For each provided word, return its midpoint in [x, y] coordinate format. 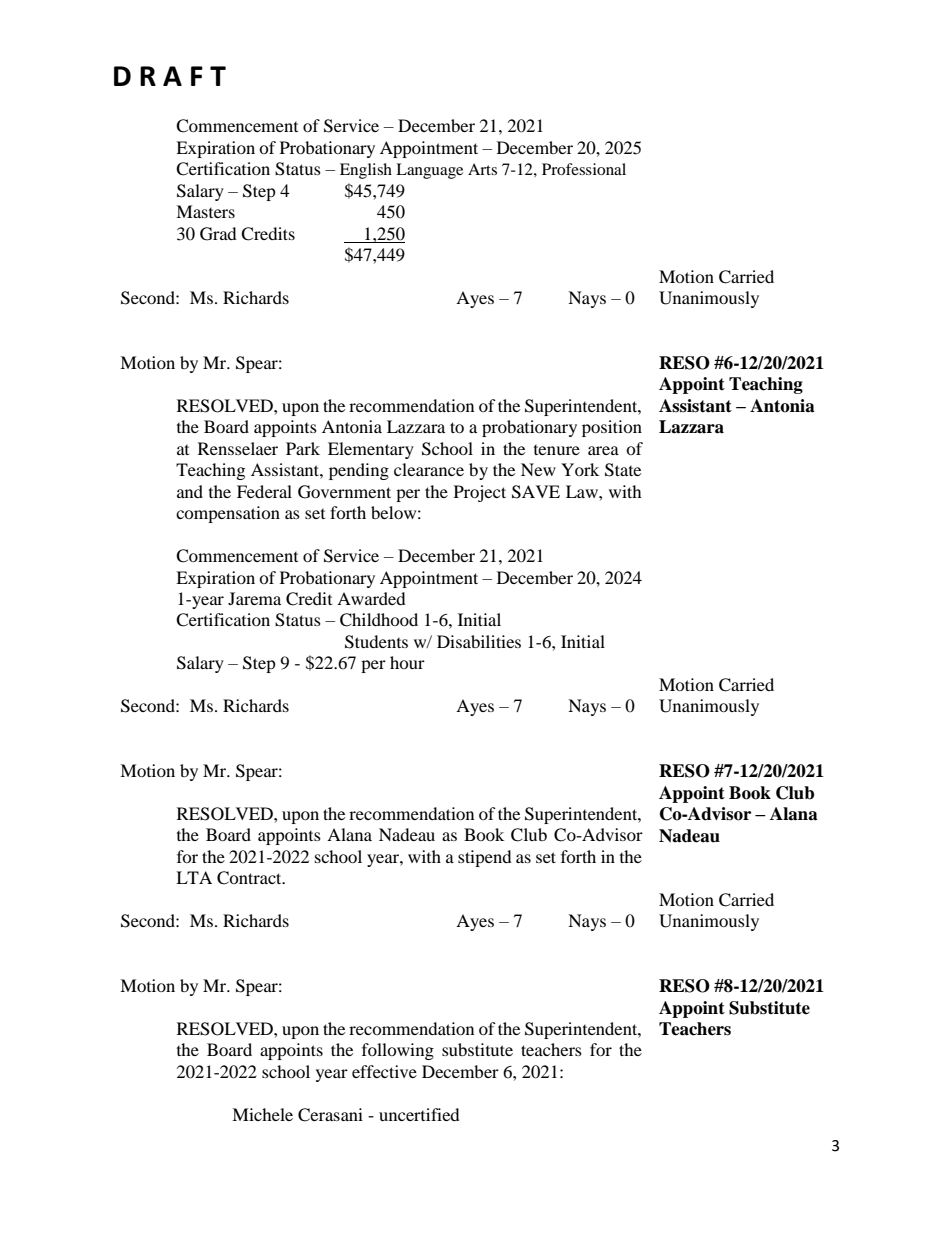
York [580, 469]
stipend [485, 858]
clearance [429, 469]
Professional [584, 169]
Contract [250, 878]
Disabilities [479, 641]
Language [429, 171]
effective [384, 1071]
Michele [262, 1114]
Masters [205, 211]
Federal [264, 491]
